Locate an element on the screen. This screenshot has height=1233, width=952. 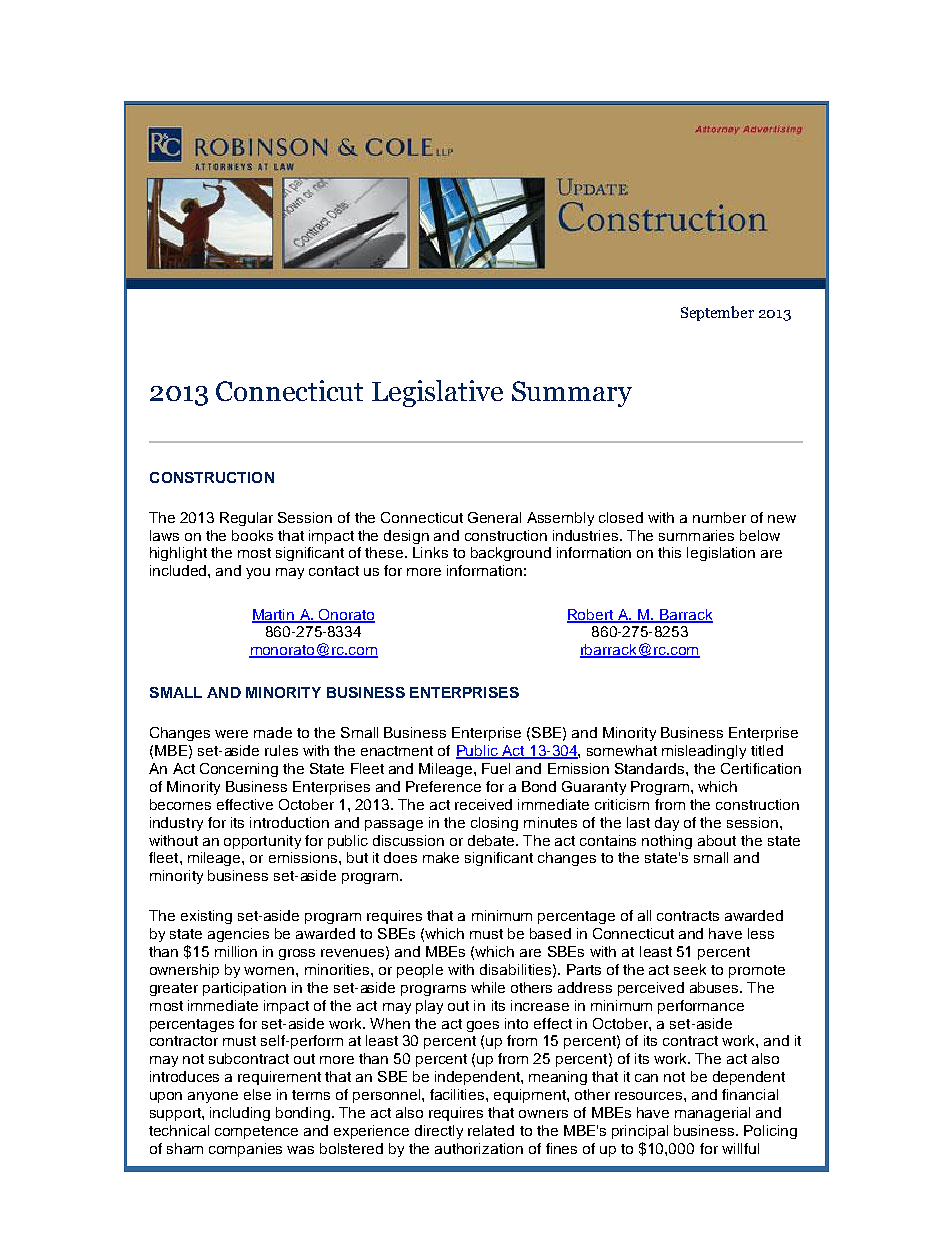
including is located at coordinates (240, 1114).
